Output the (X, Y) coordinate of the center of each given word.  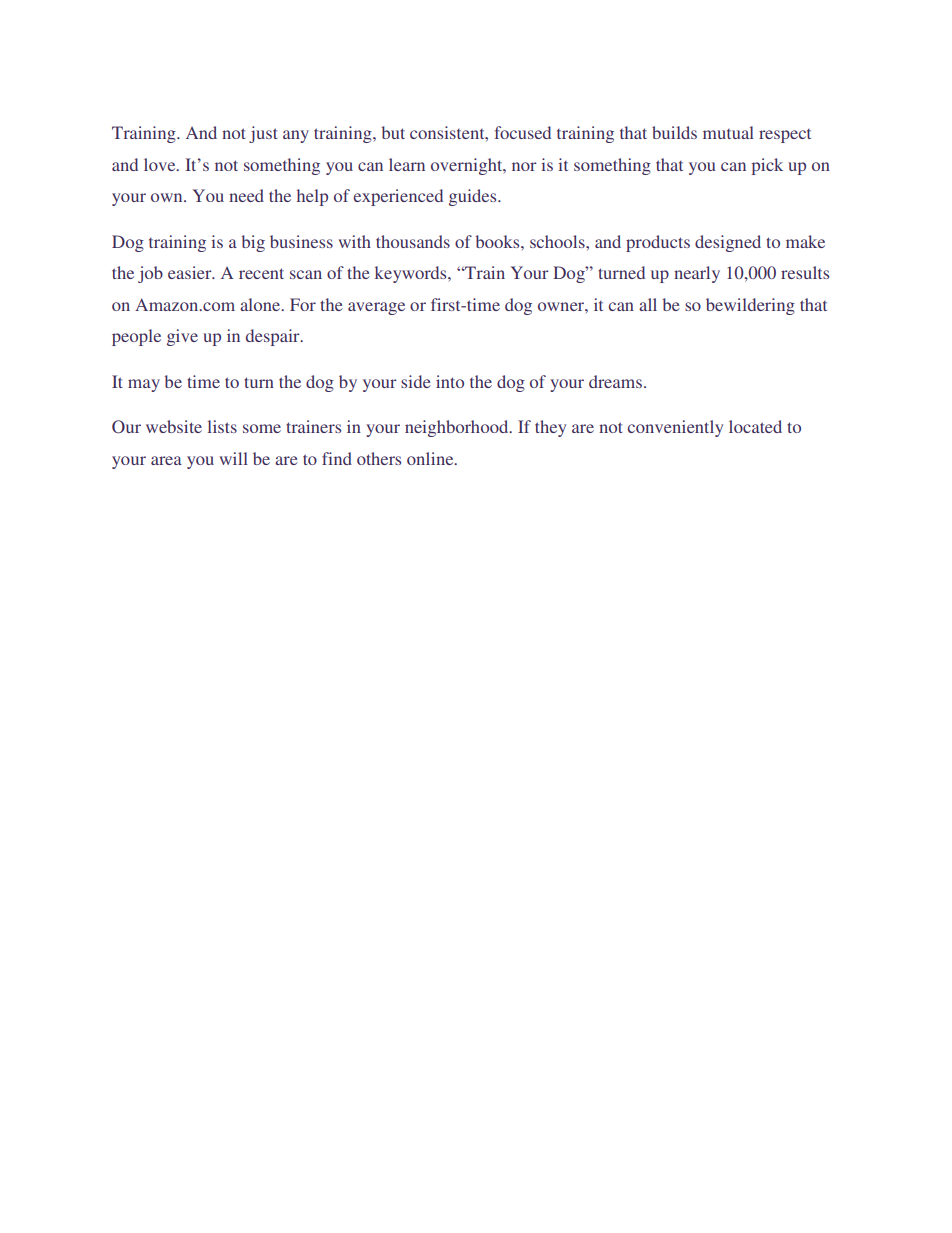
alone (261, 304)
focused (522, 132)
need (246, 195)
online (431, 458)
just (263, 134)
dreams (615, 381)
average (376, 308)
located (755, 426)
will (233, 458)
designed (728, 243)
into (450, 381)
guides (474, 197)
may (144, 385)
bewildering (750, 306)
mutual (728, 132)
